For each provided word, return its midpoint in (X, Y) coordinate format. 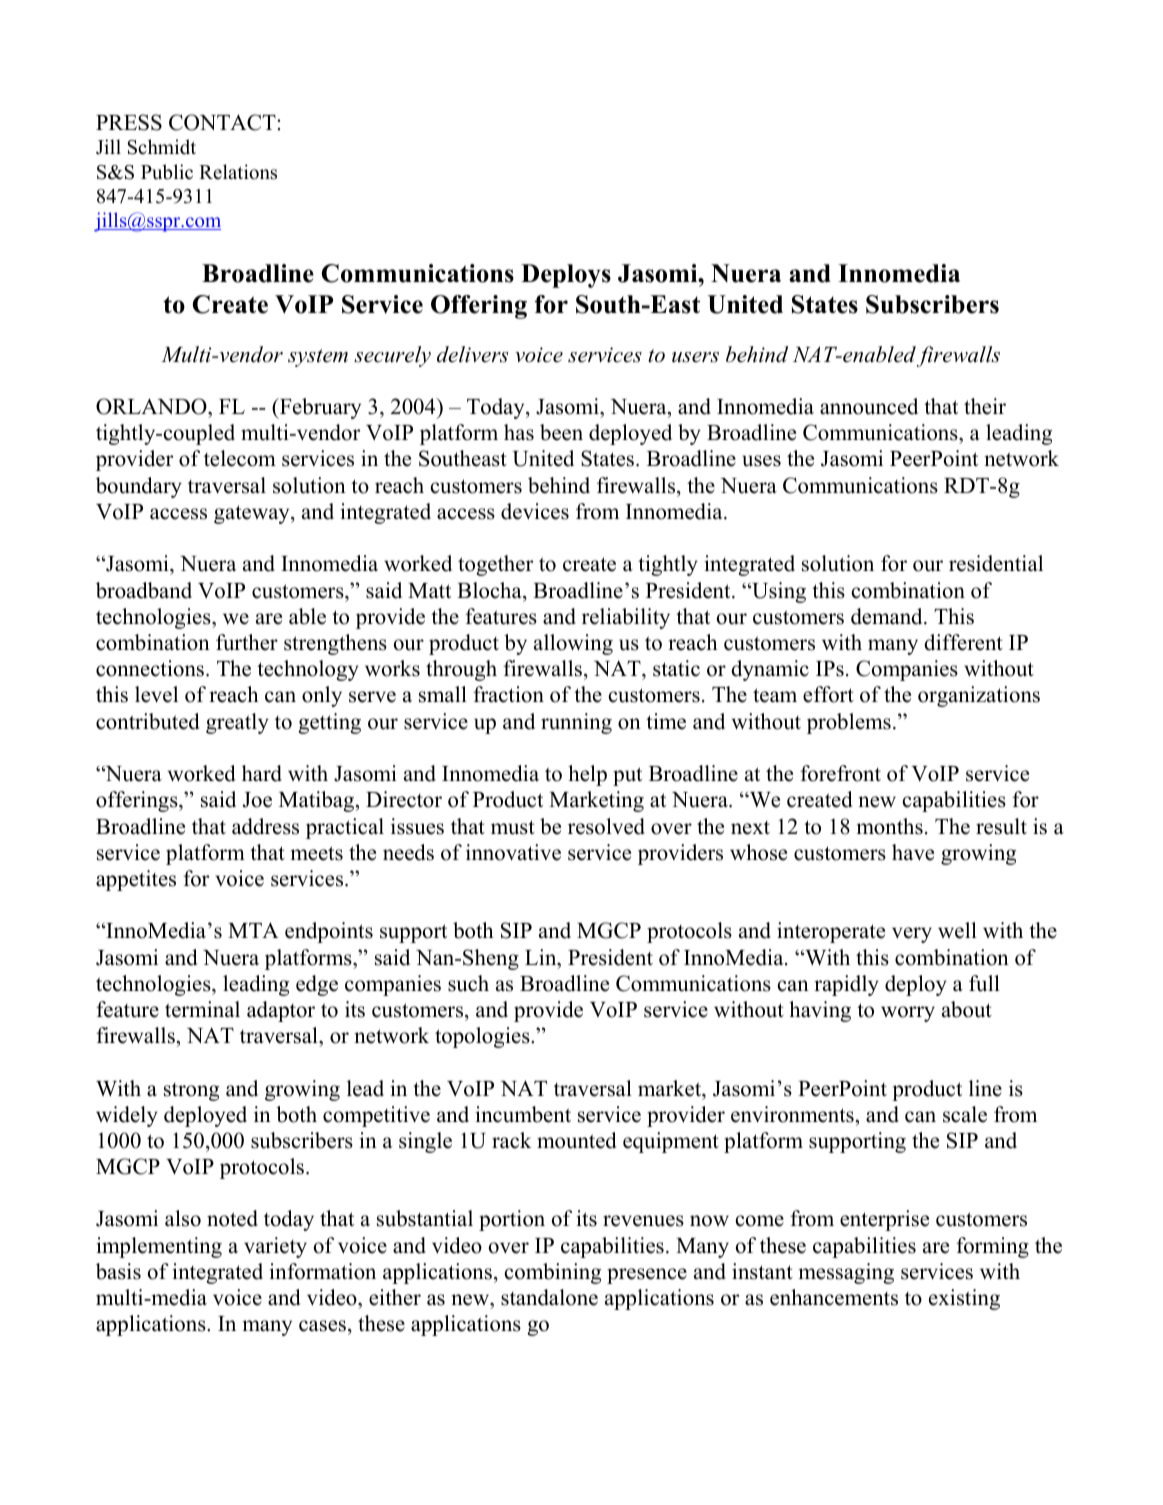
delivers (472, 354)
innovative (513, 852)
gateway (253, 514)
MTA (253, 930)
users (695, 357)
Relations (238, 172)
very (912, 935)
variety (275, 1247)
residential (996, 563)
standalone (549, 1297)
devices (535, 511)
